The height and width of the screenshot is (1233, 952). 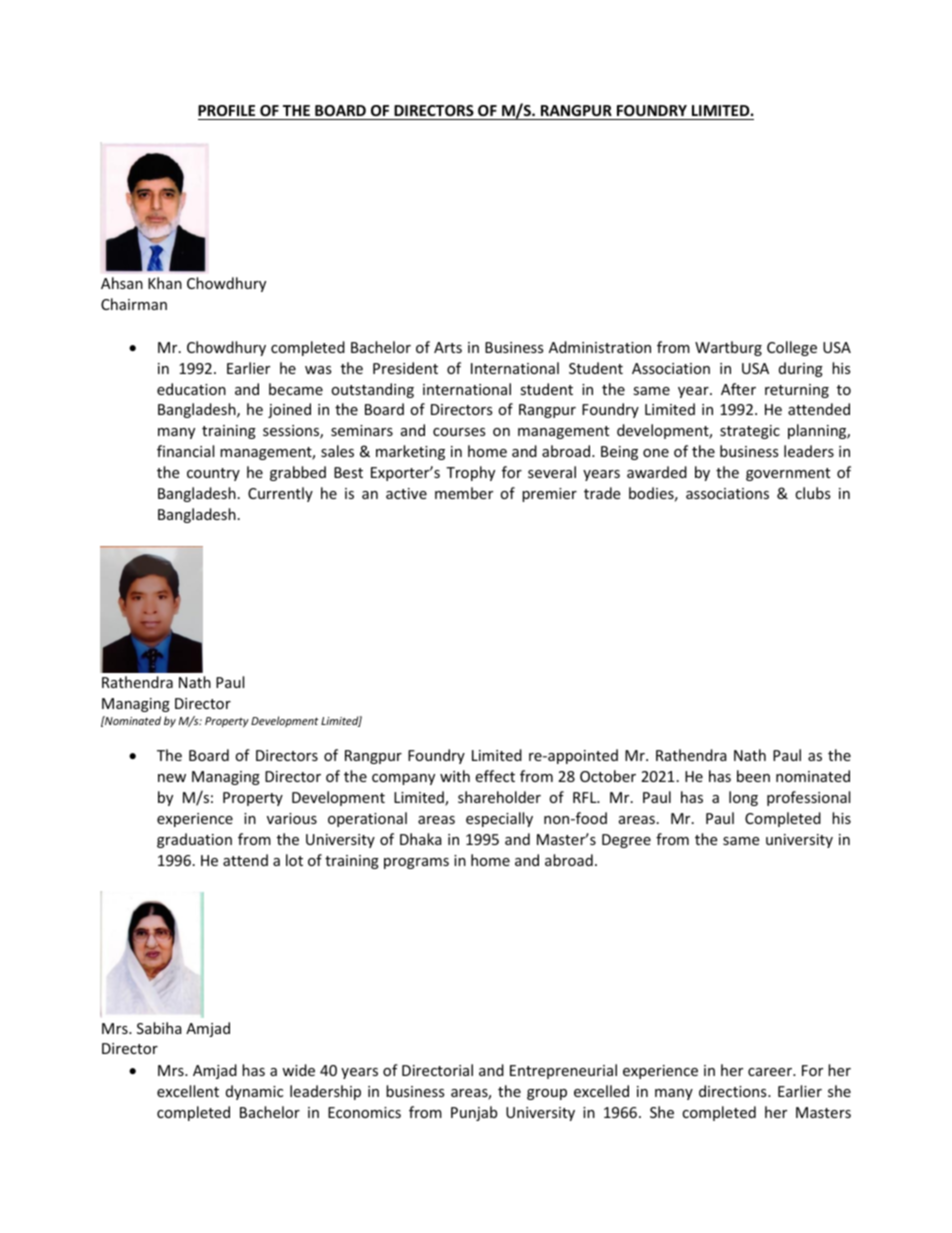 What do you see at coordinates (464, 493) in the screenshot?
I see `member` at bounding box center [464, 493].
